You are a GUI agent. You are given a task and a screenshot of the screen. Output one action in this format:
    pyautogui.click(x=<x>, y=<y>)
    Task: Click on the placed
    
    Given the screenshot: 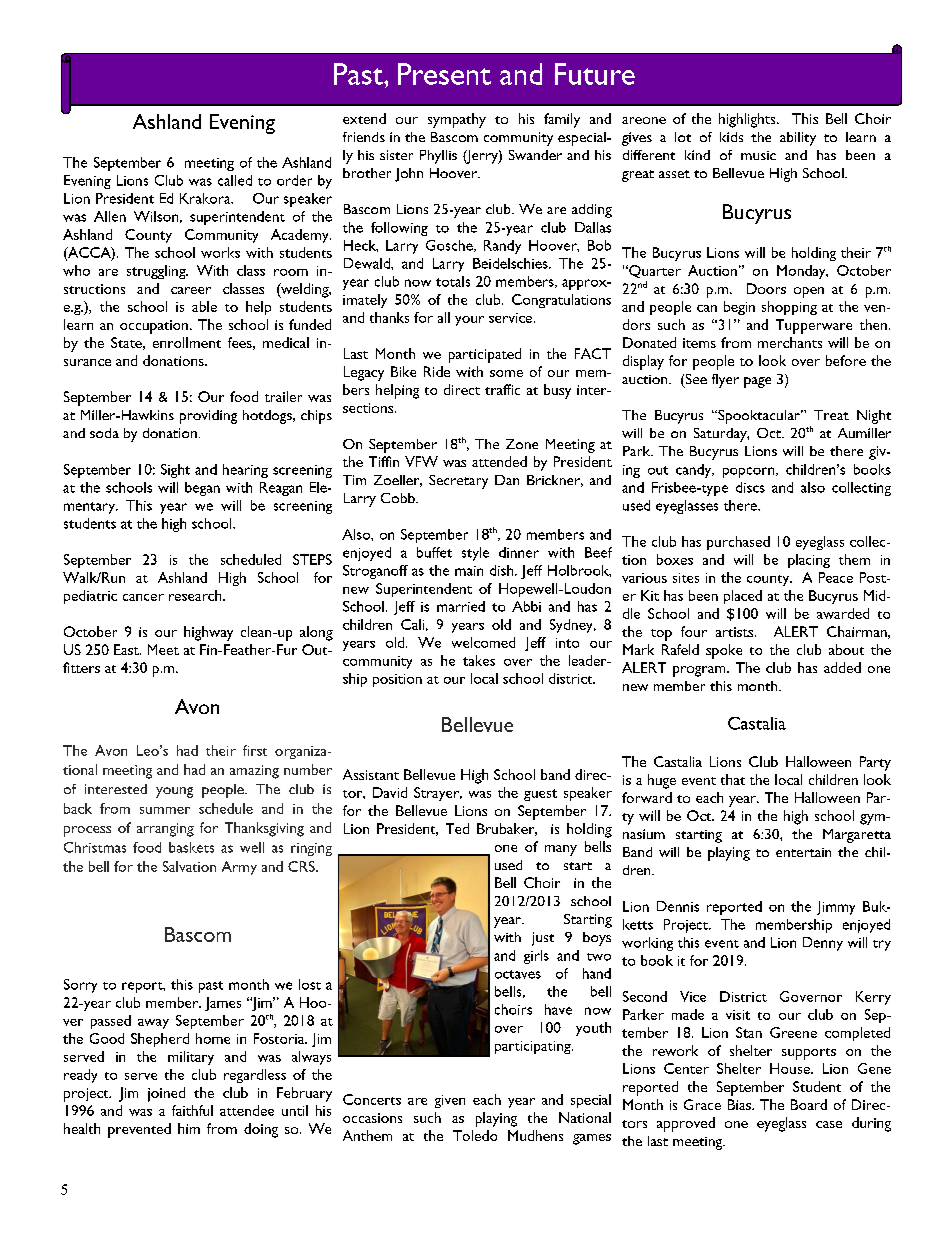 What is the action you would take?
    pyautogui.click(x=743, y=597)
